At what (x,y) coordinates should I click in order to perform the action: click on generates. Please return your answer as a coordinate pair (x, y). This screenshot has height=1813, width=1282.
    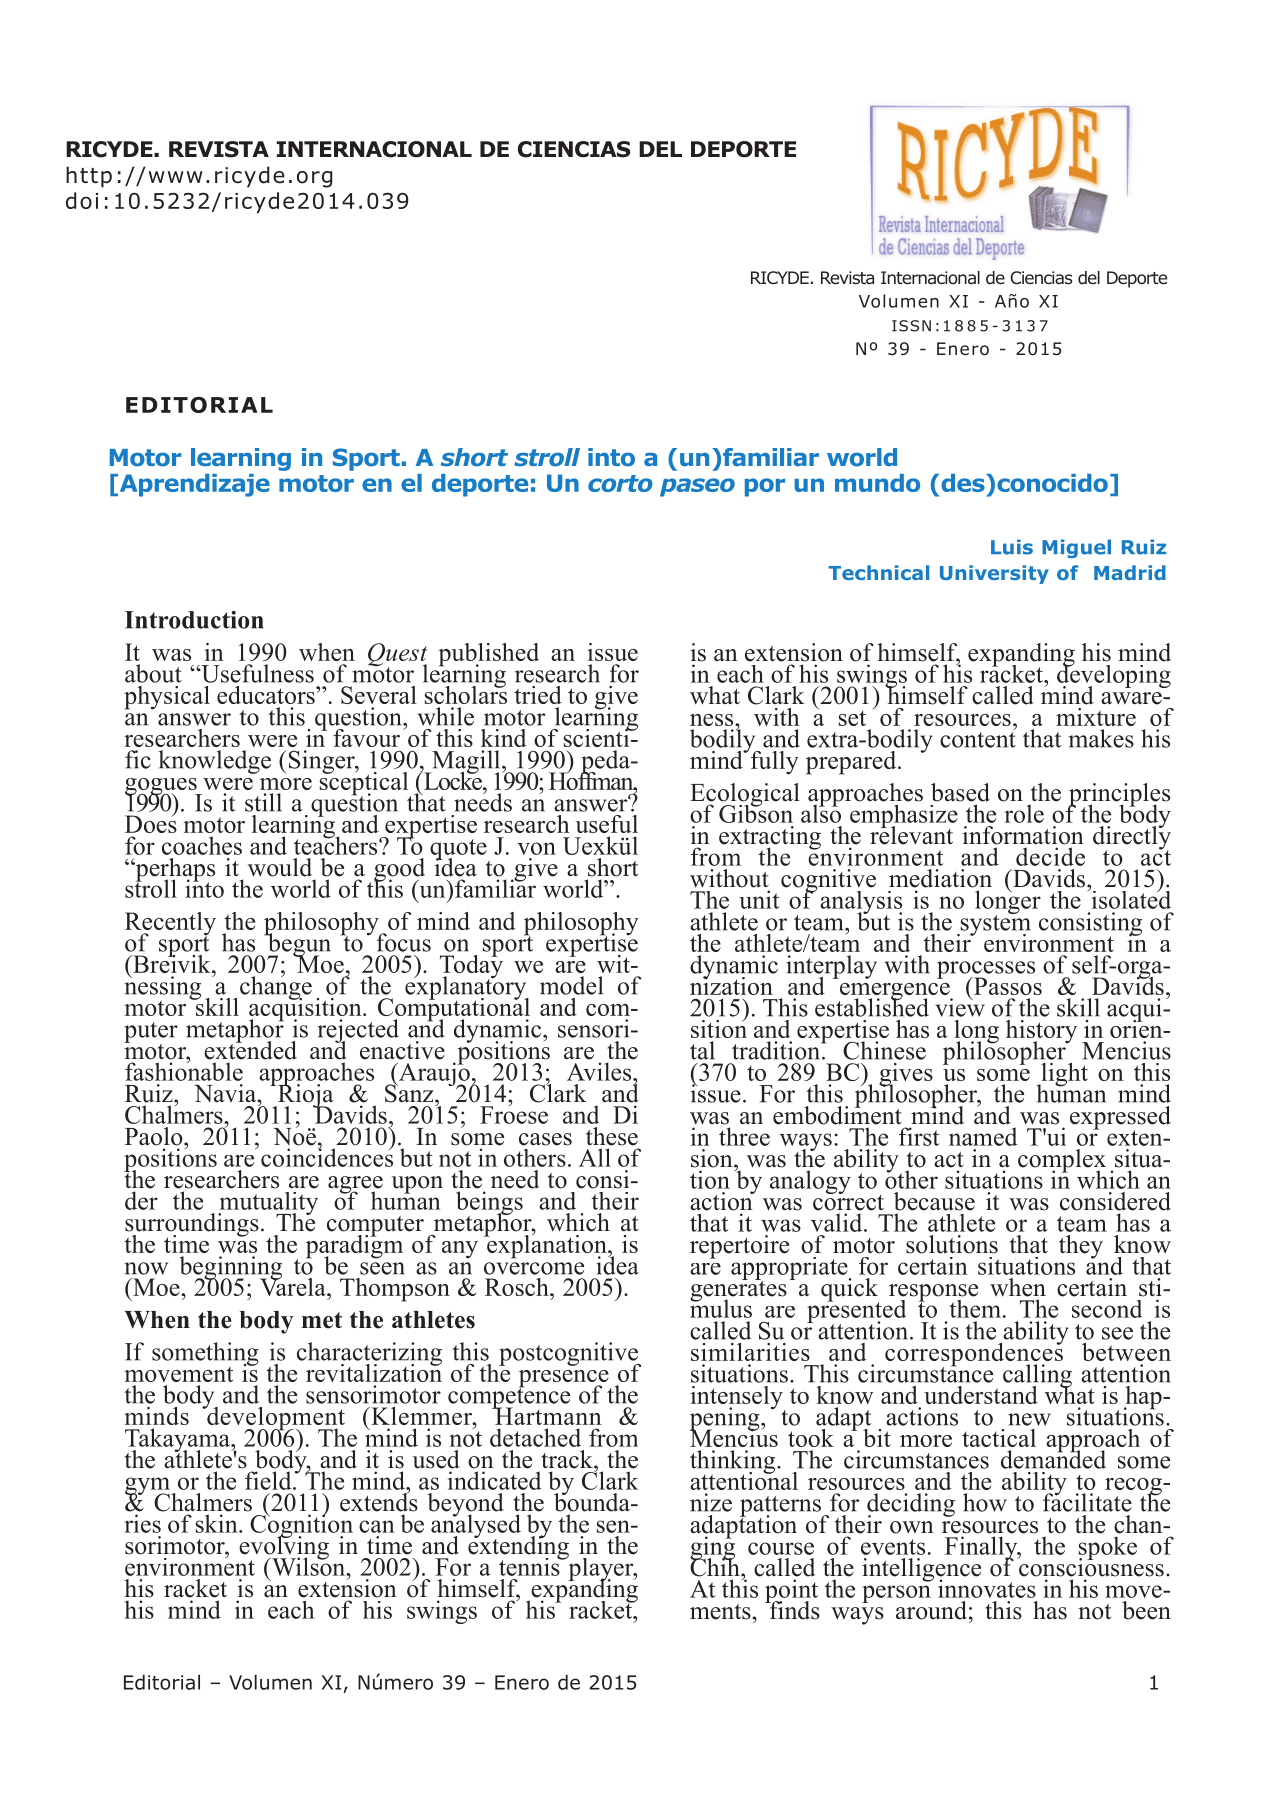
    Looking at the image, I should click on (738, 1291).
